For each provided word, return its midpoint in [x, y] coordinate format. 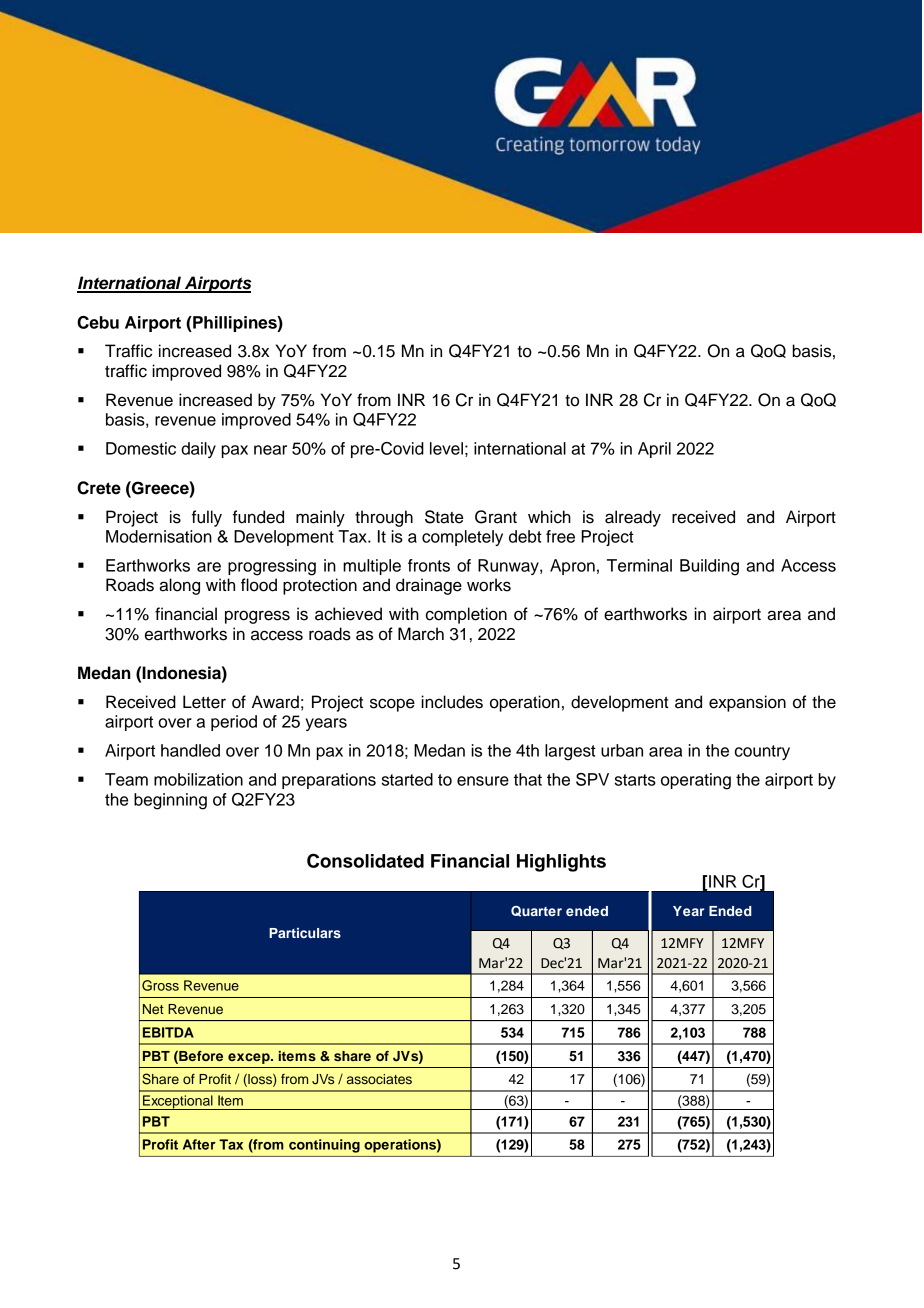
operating [696, 781]
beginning [170, 801]
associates [379, 1079]
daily [198, 450]
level [446, 448]
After [199, 1144]
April [654, 450]
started [407, 779]
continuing [324, 1146]
